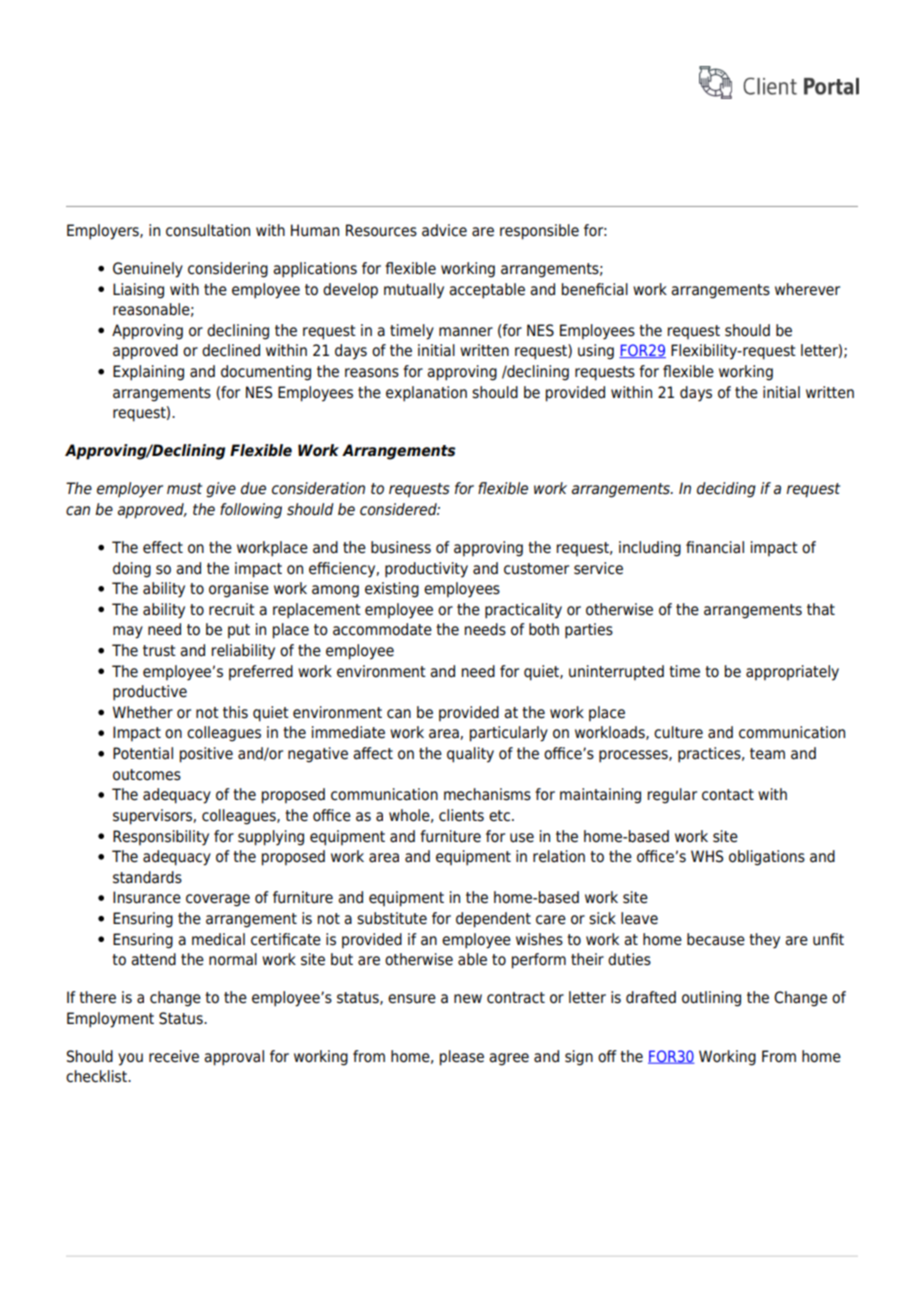 This screenshot has height=1308, width=924. Describe the element at coordinates (444, 230) in the screenshot. I see `advice` at that location.
